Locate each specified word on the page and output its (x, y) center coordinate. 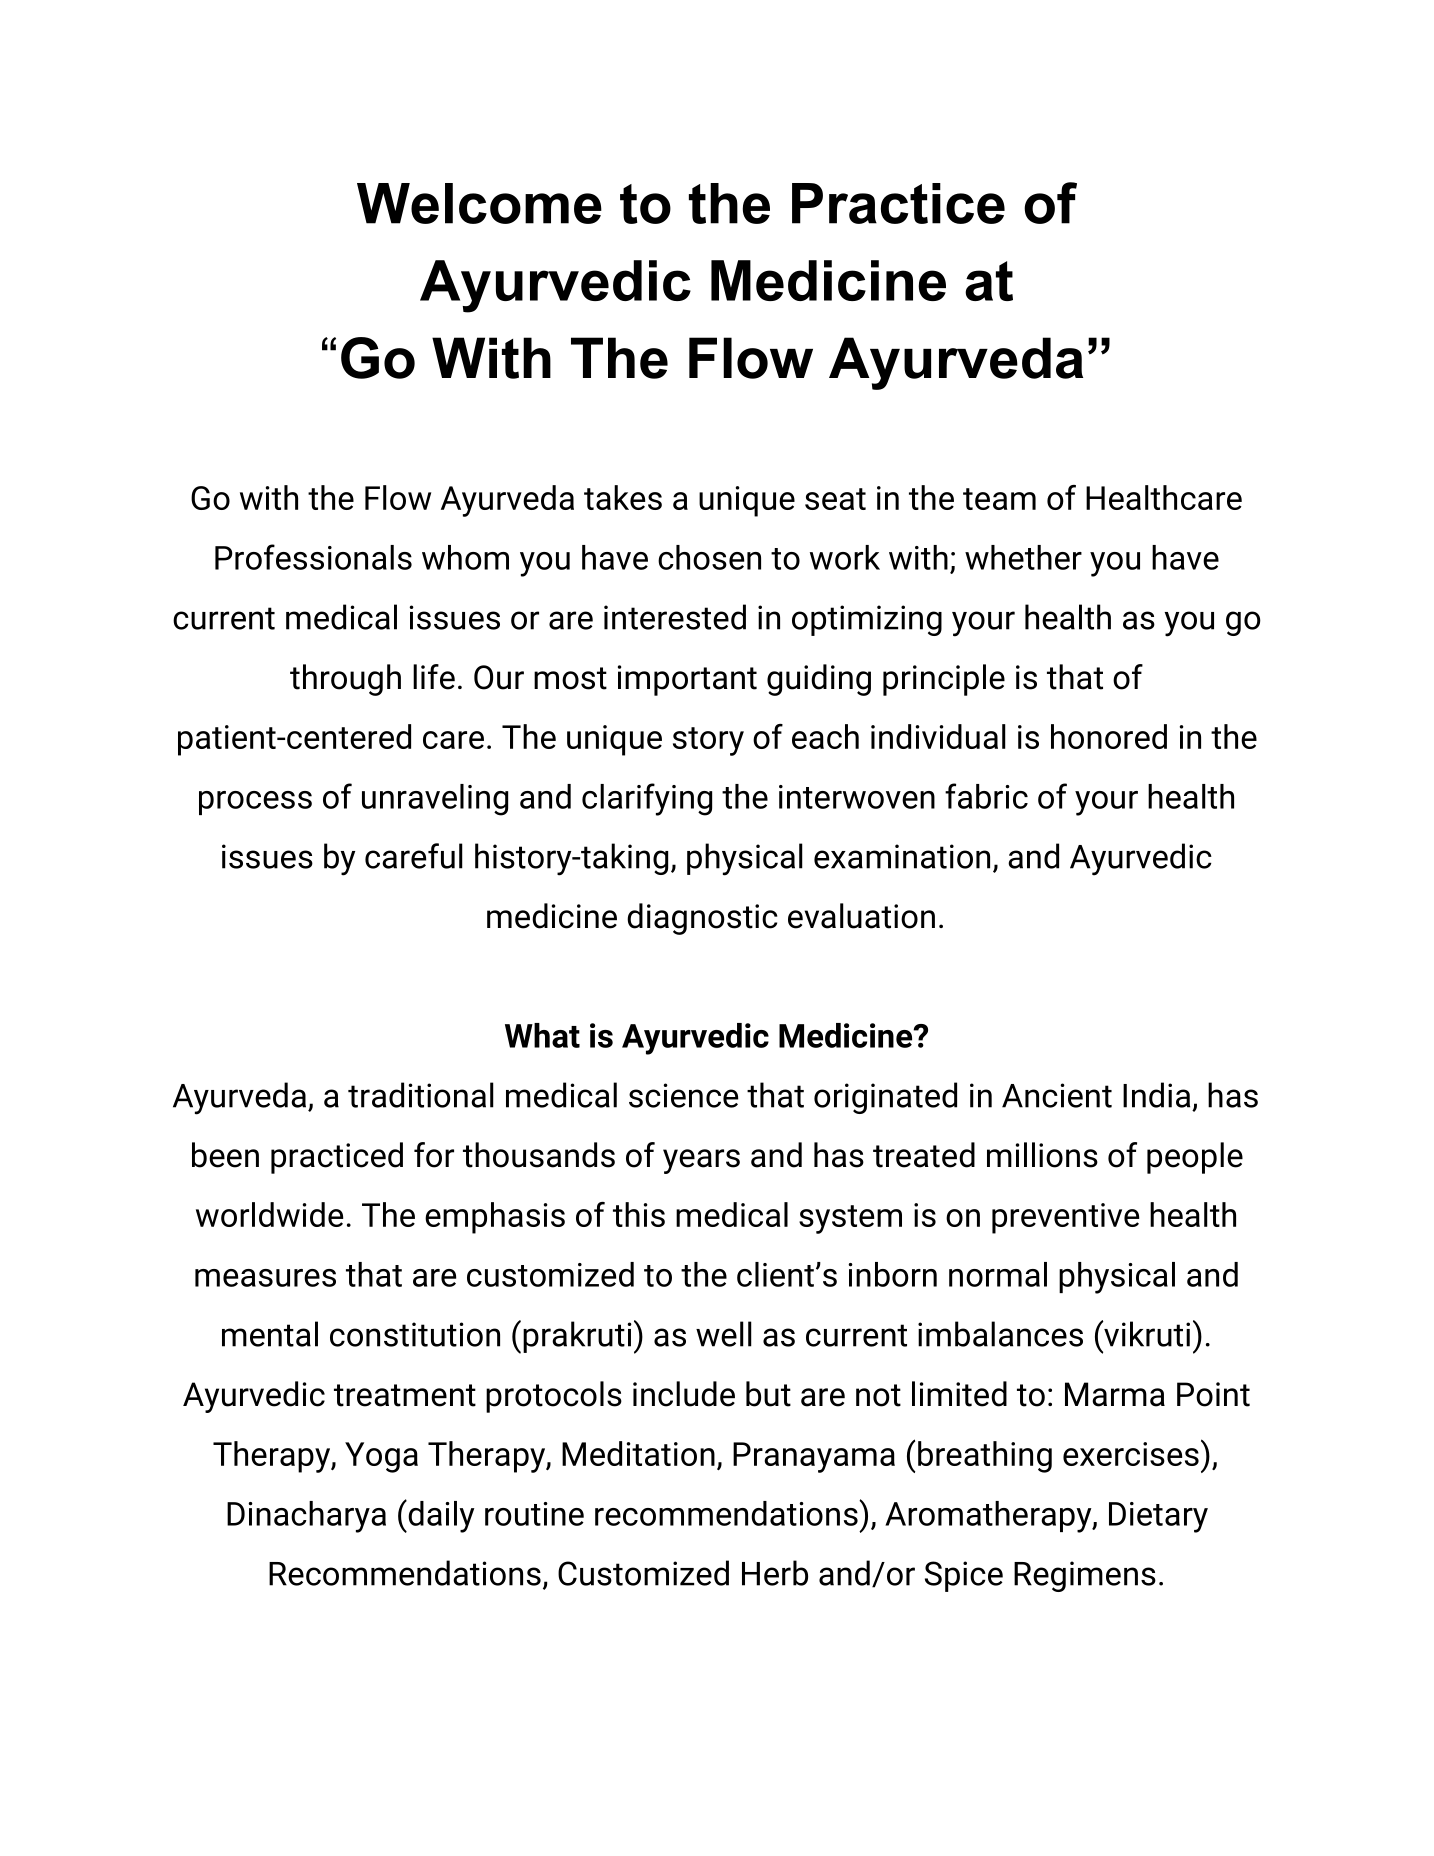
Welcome (479, 203)
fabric (986, 796)
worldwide (269, 1214)
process (255, 803)
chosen (709, 557)
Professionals (313, 557)
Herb (775, 1573)
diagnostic (702, 919)
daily (440, 1516)
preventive (1065, 1218)
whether (1023, 557)
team (999, 499)
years (701, 1161)
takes (623, 497)
